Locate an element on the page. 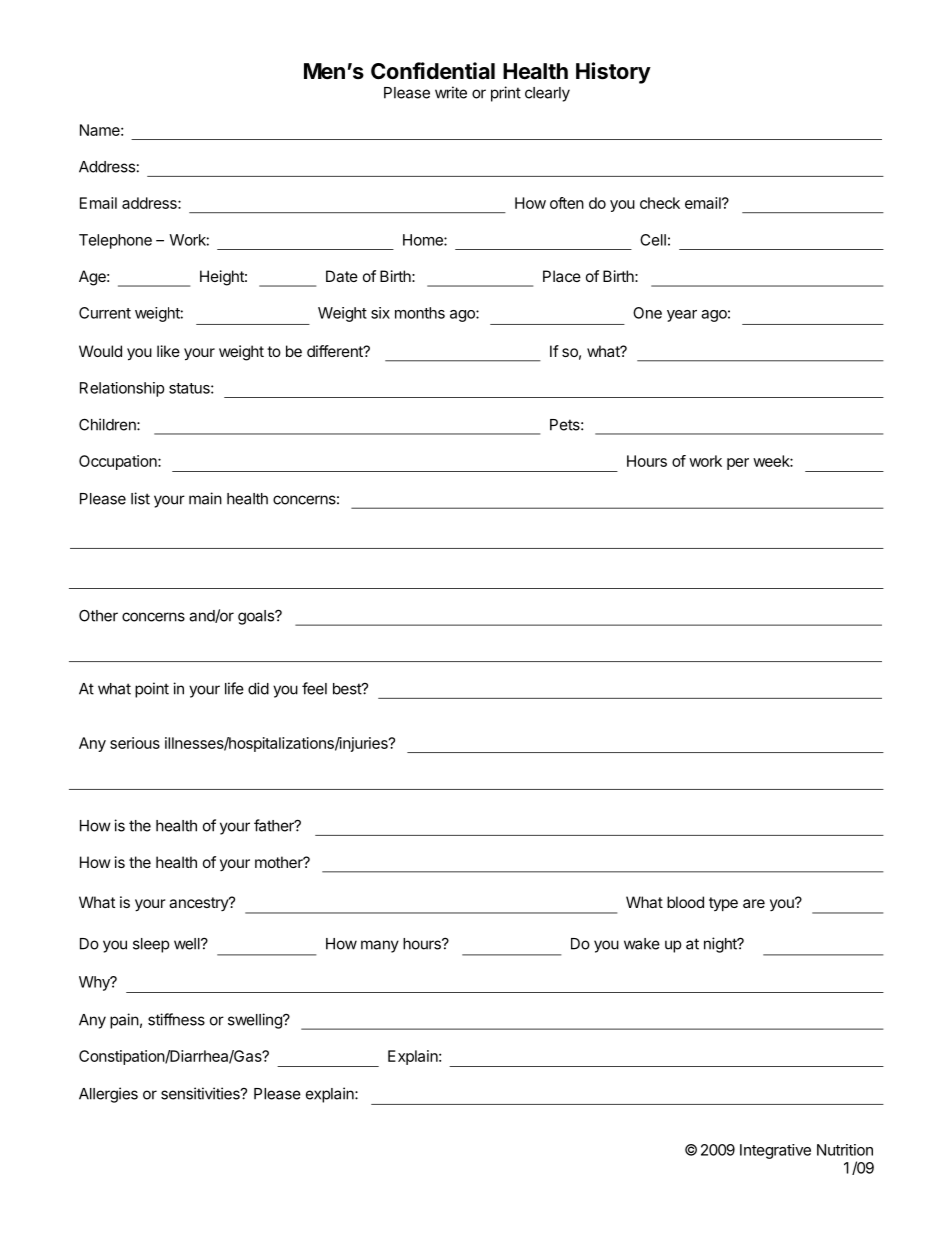 Image resolution: width=952 pixels, height=1233 pixels. History is located at coordinates (613, 73).
